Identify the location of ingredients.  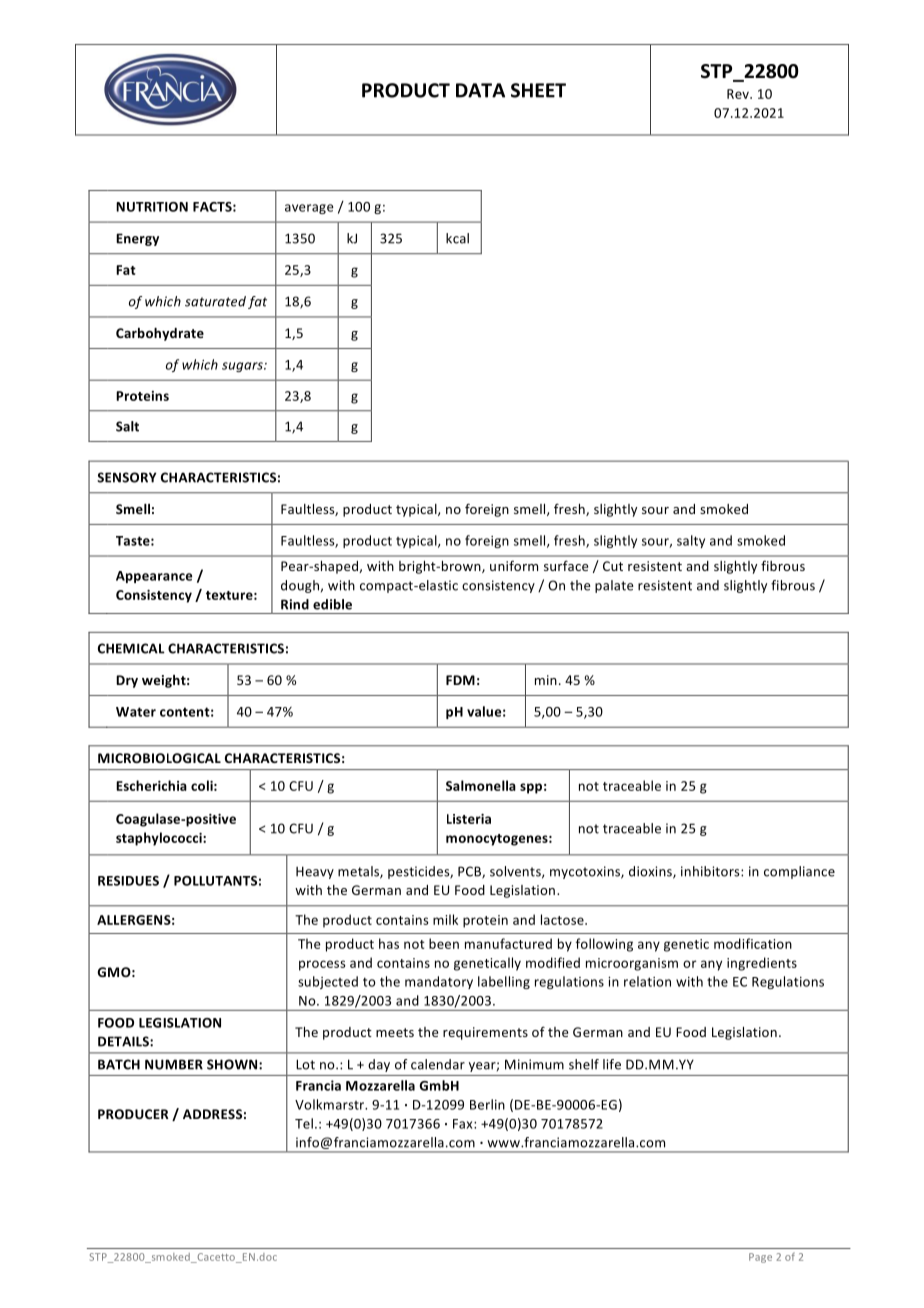
(762, 964).
